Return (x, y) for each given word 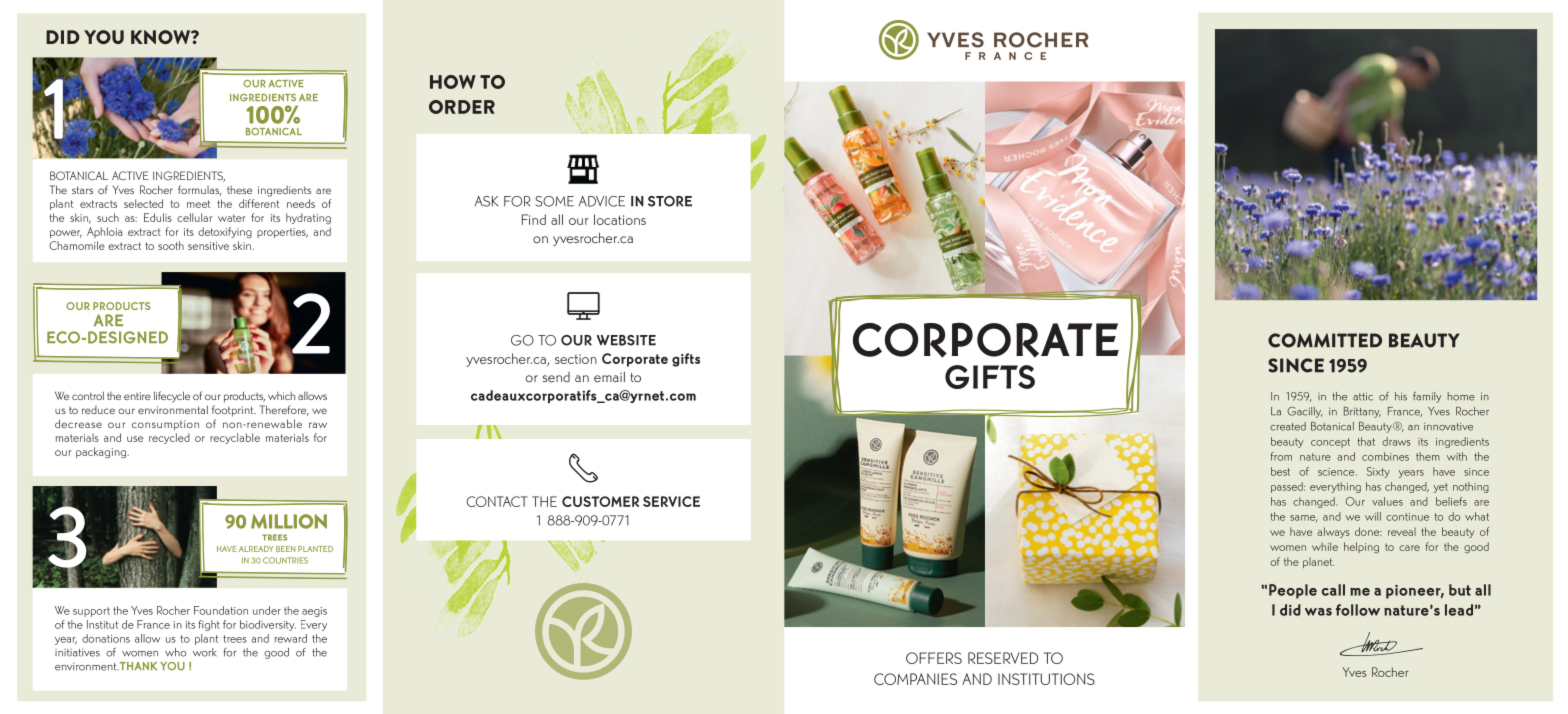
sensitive (208, 246)
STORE (670, 201)
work (205, 652)
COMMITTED (1325, 340)
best (1280, 471)
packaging (102, 453)
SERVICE (671, 501)
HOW (453, 82)
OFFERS (934, 658)
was (1318, 612)
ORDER (462, 107)
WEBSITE (626, 340)
